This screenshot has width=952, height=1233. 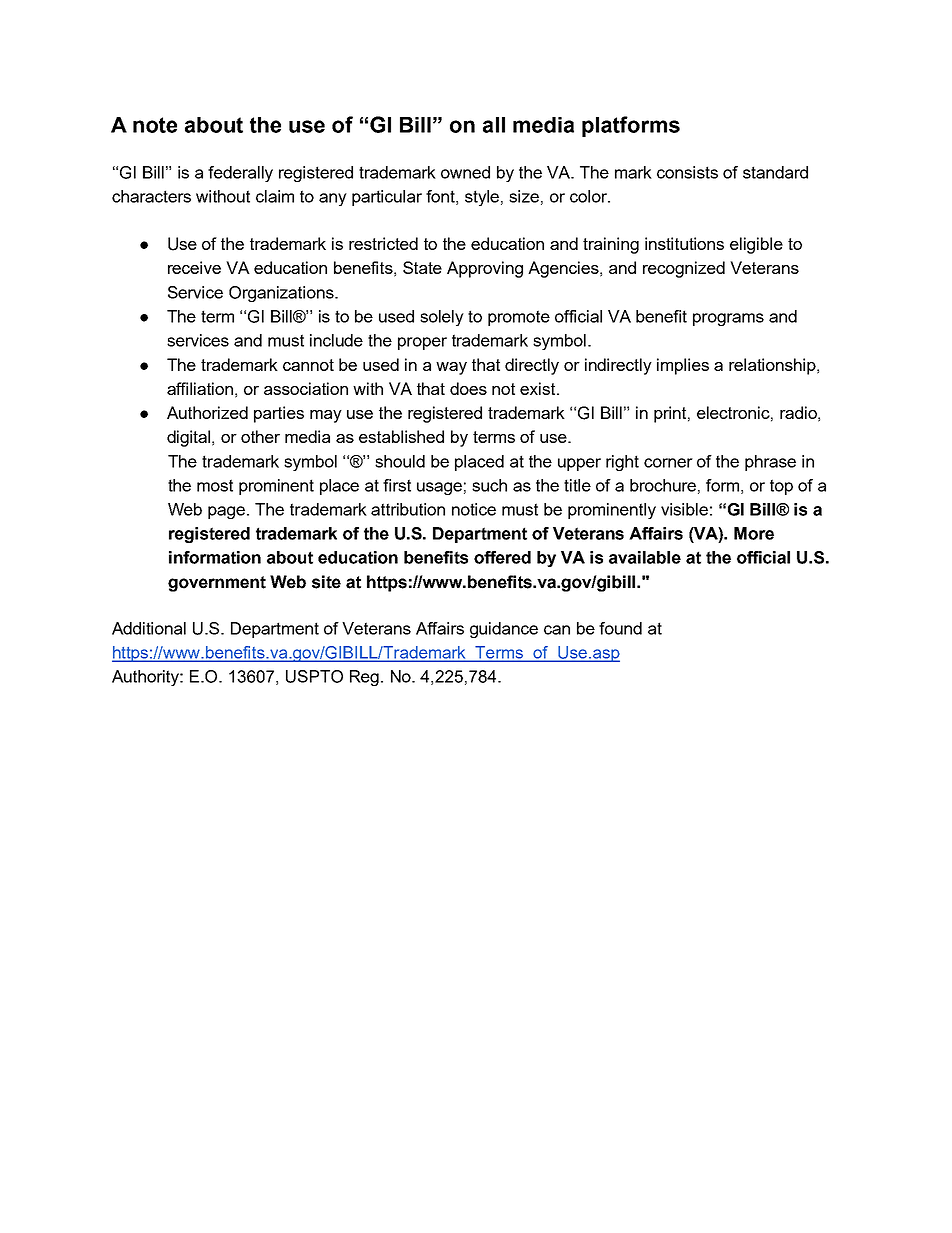 I want to click on owned, so click(x=465, y=172).
